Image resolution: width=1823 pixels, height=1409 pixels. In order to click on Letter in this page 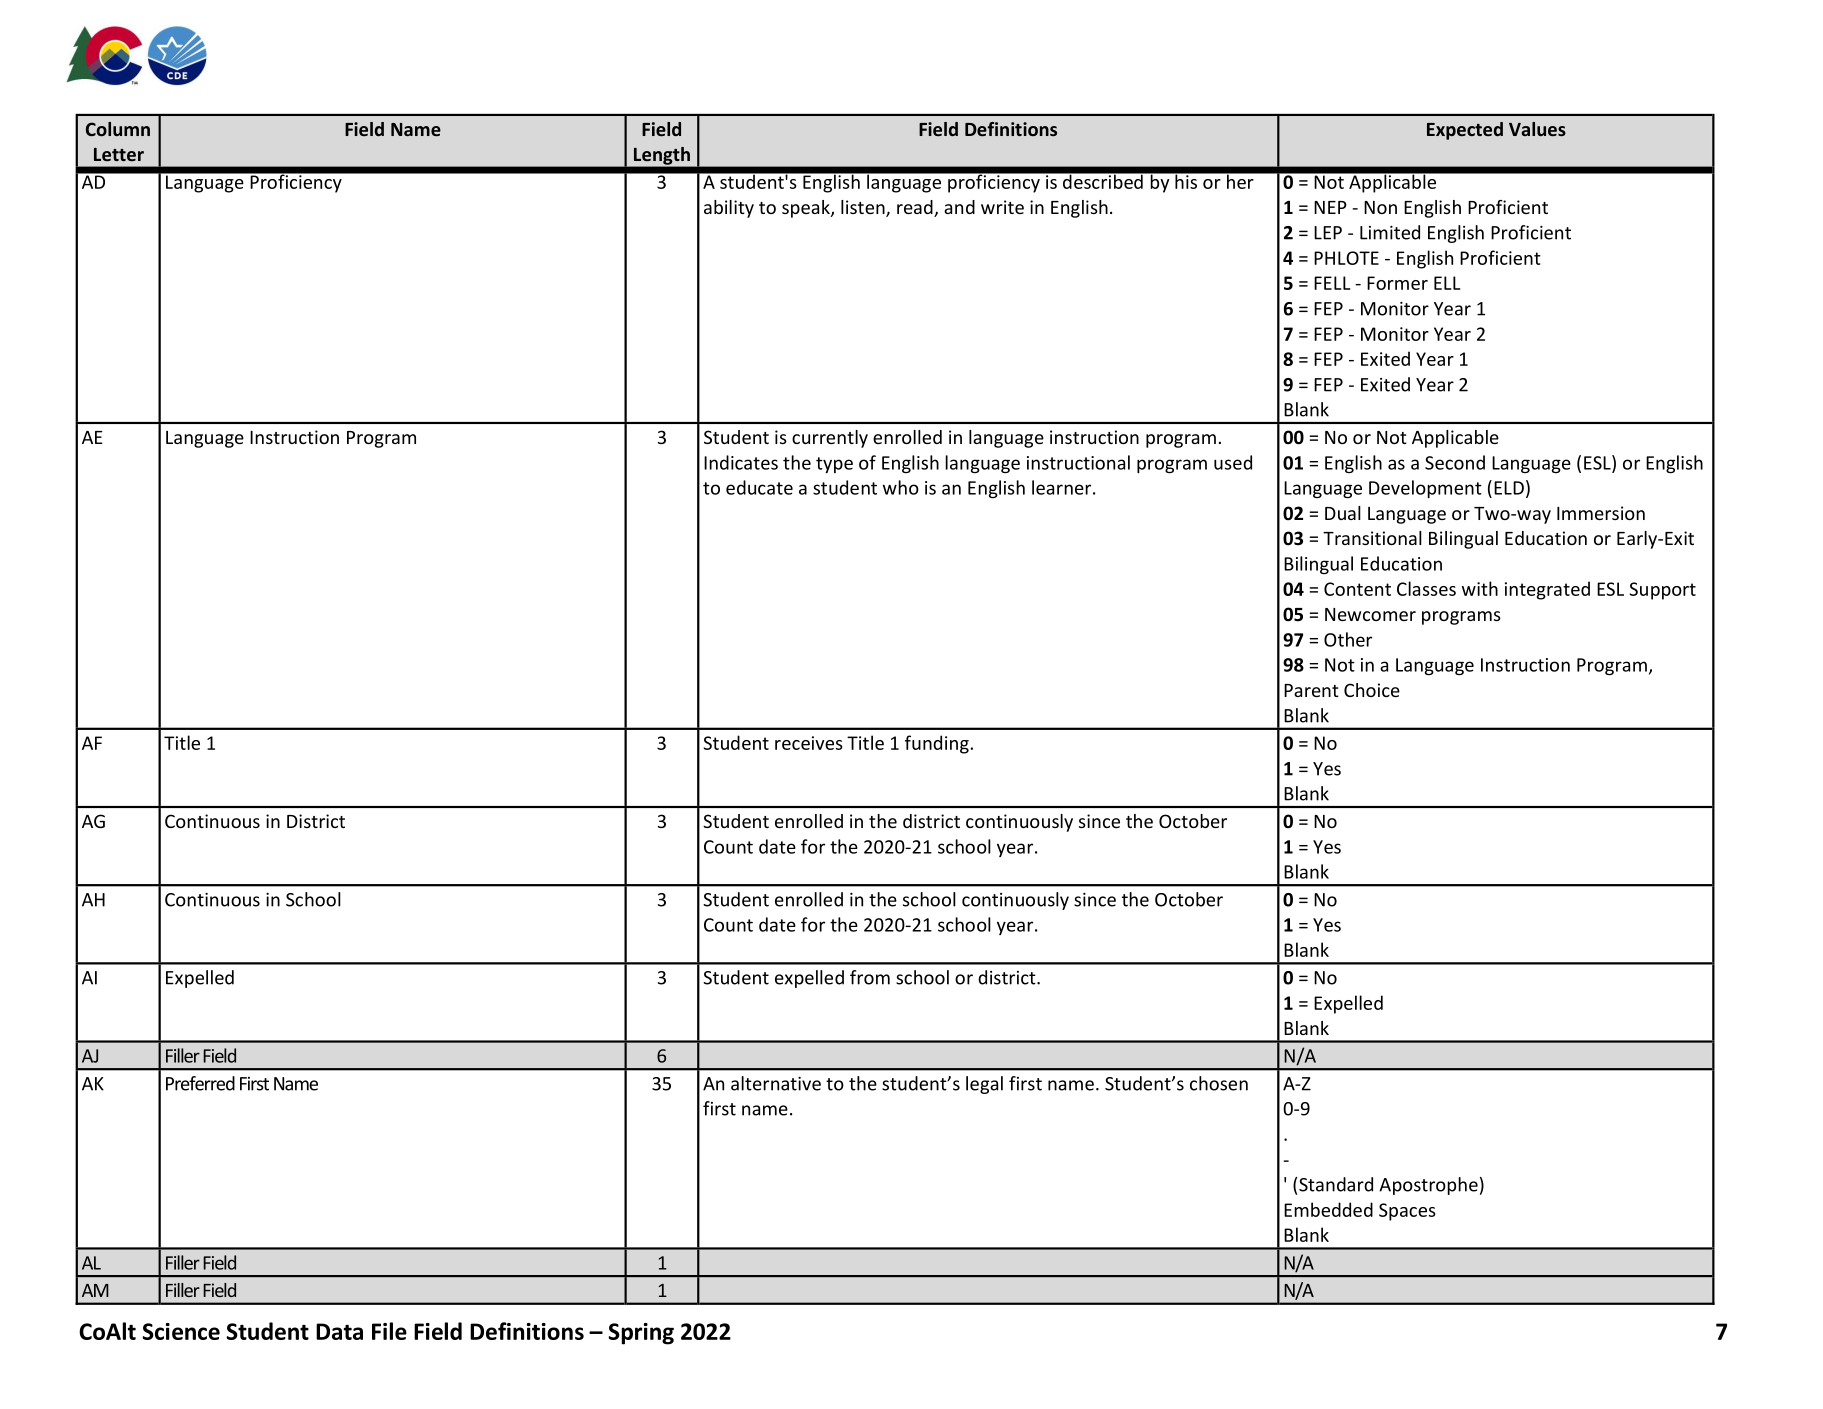, I will do `click(119, 154)`.
